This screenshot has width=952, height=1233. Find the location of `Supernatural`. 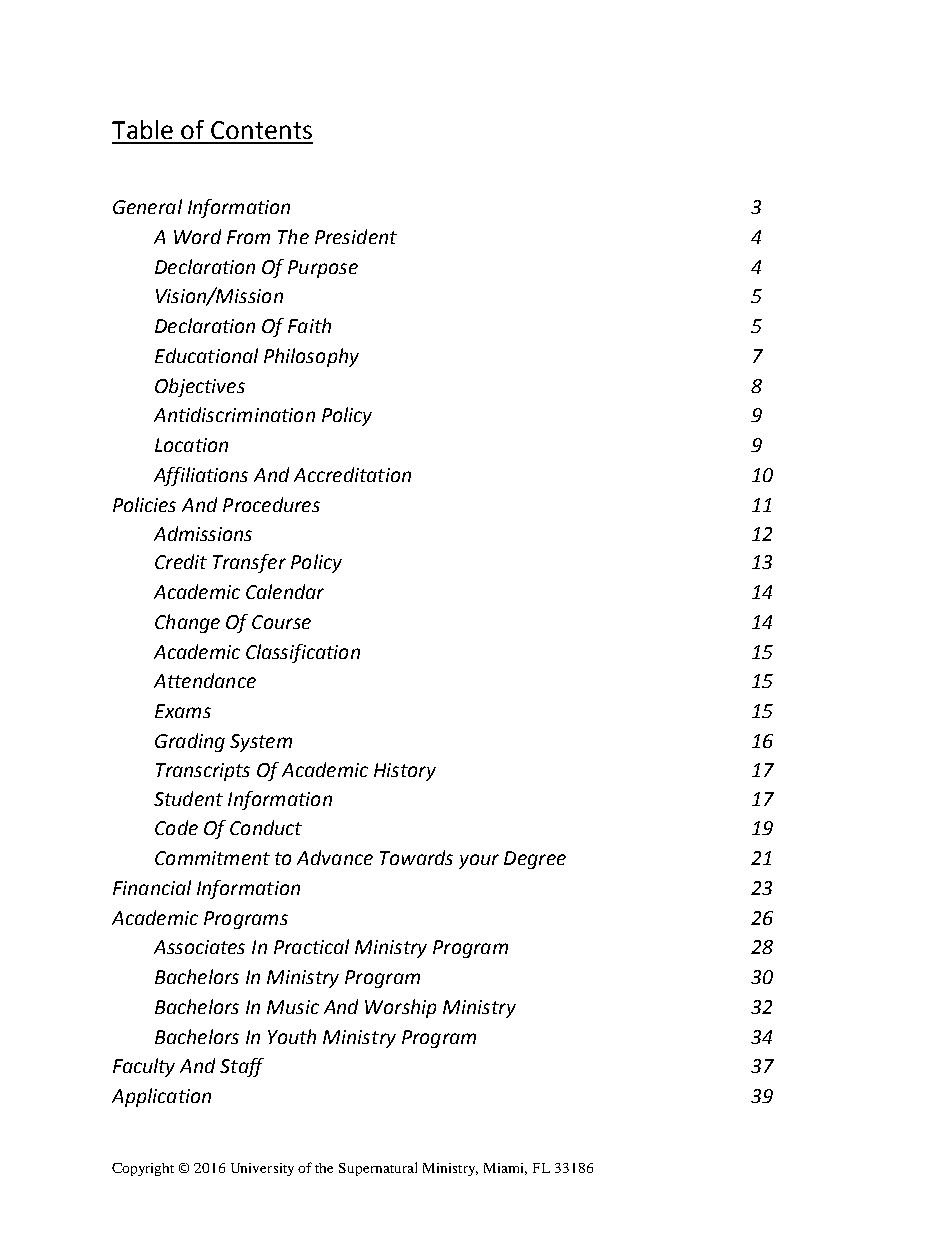

Supernatural is located at coordinates (378, 1169).
